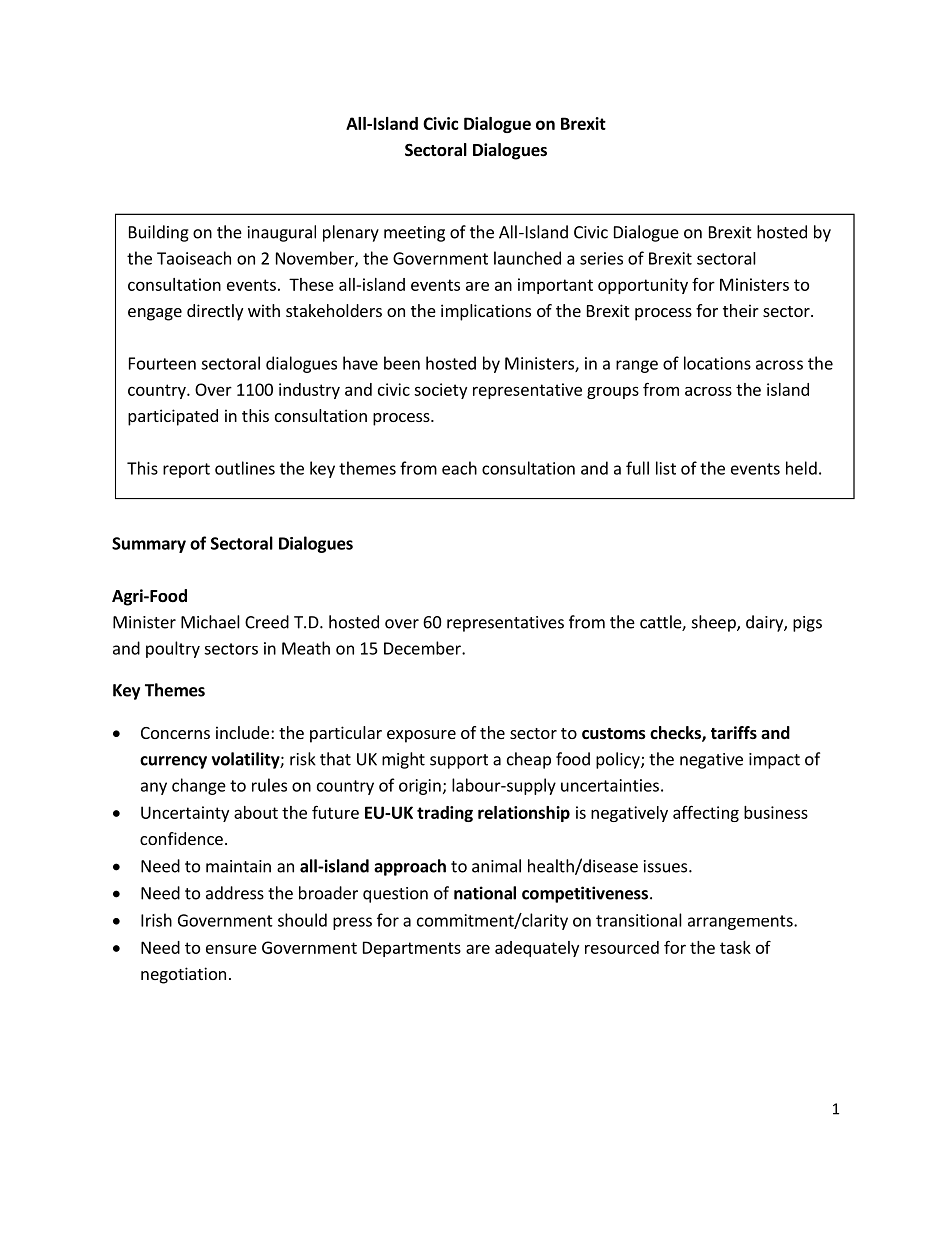 Image resolution: width=952 pixels, height=1233 pixels. Describe the element at coordinates (440, 391) in the screenshot. I see `society` at that location.
